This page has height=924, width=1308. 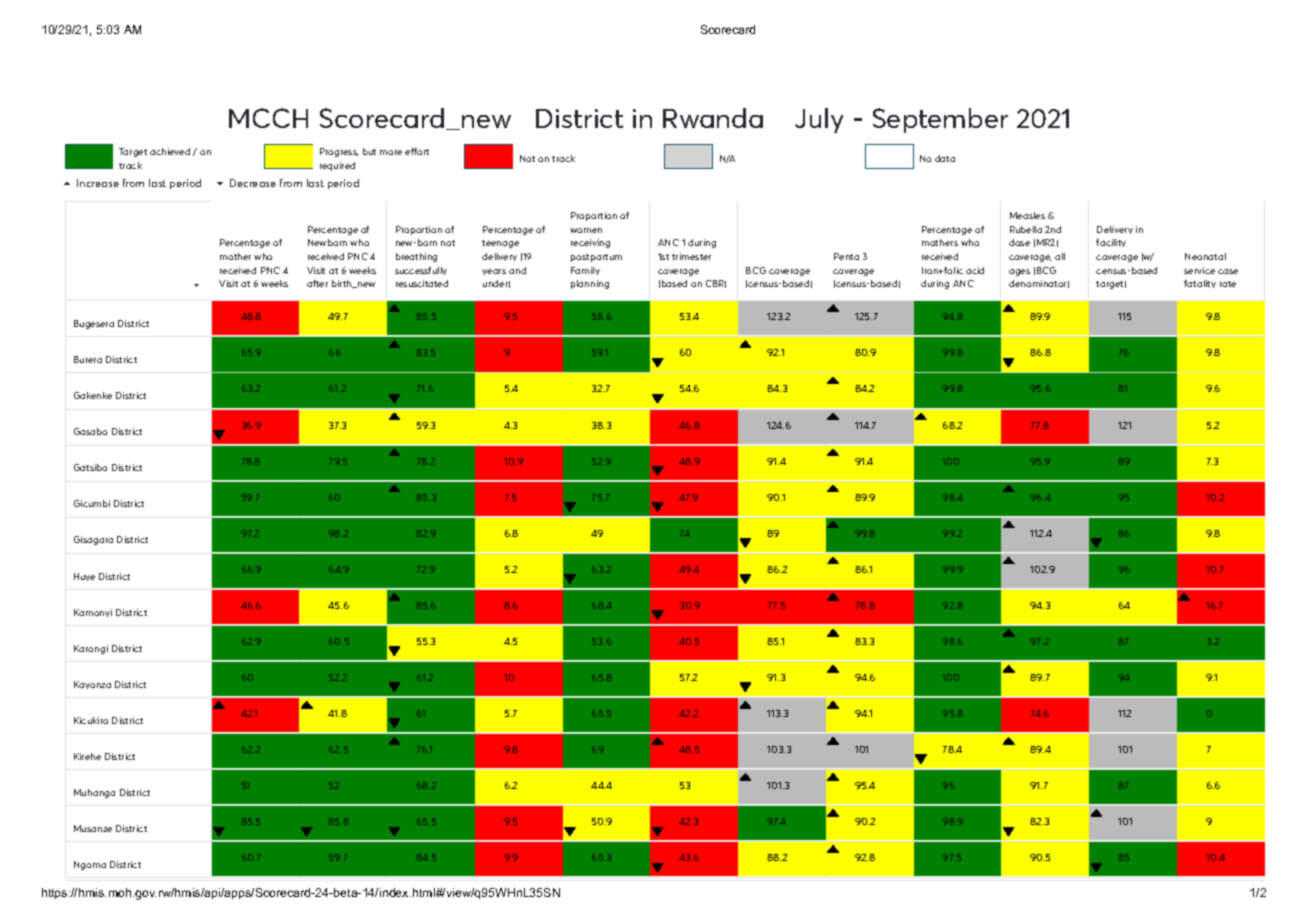 What do you see at coordinates (253, 183) in the page?
I see `Decrease` at bounding box center [253, 183].
